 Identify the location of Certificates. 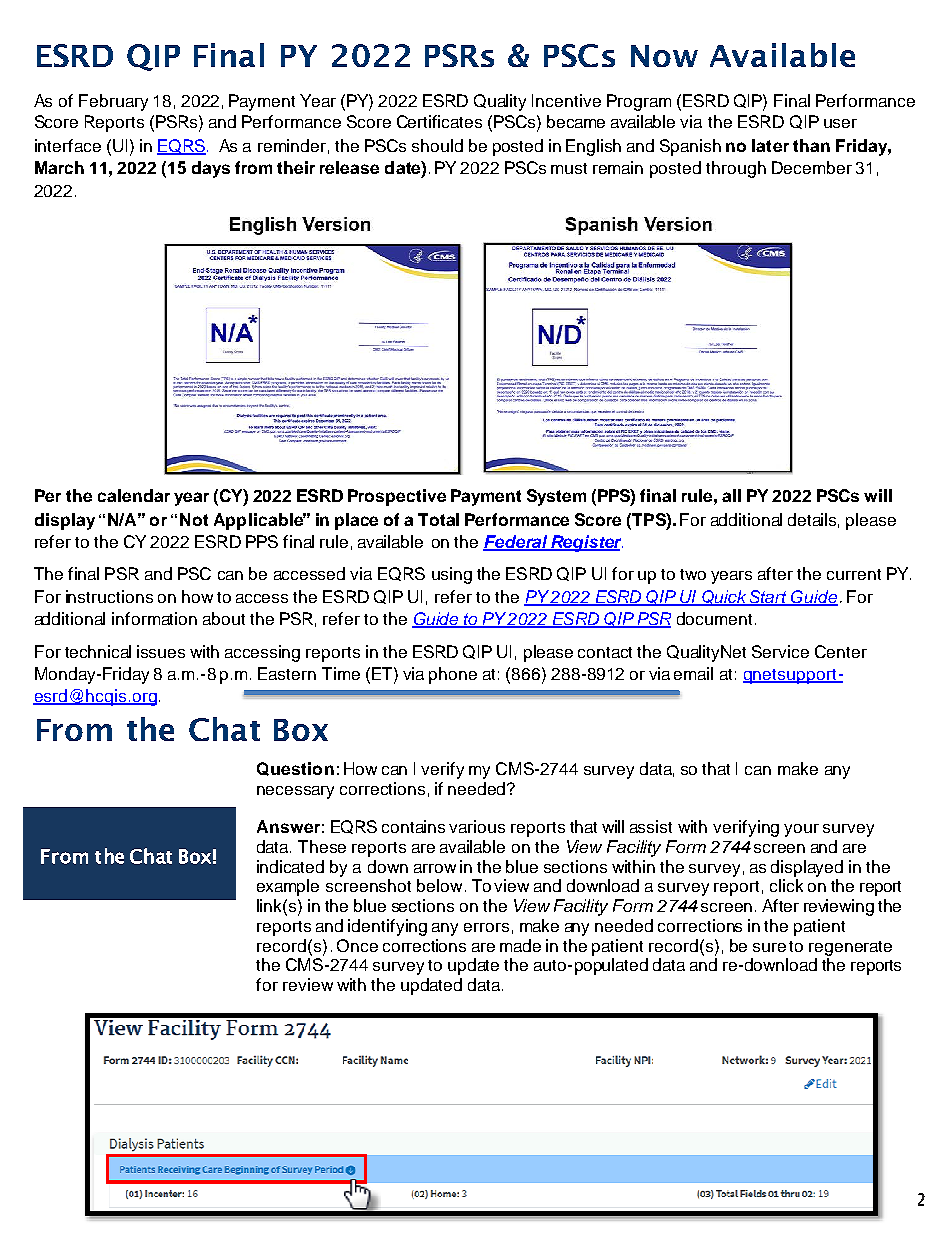
(439, 121).
